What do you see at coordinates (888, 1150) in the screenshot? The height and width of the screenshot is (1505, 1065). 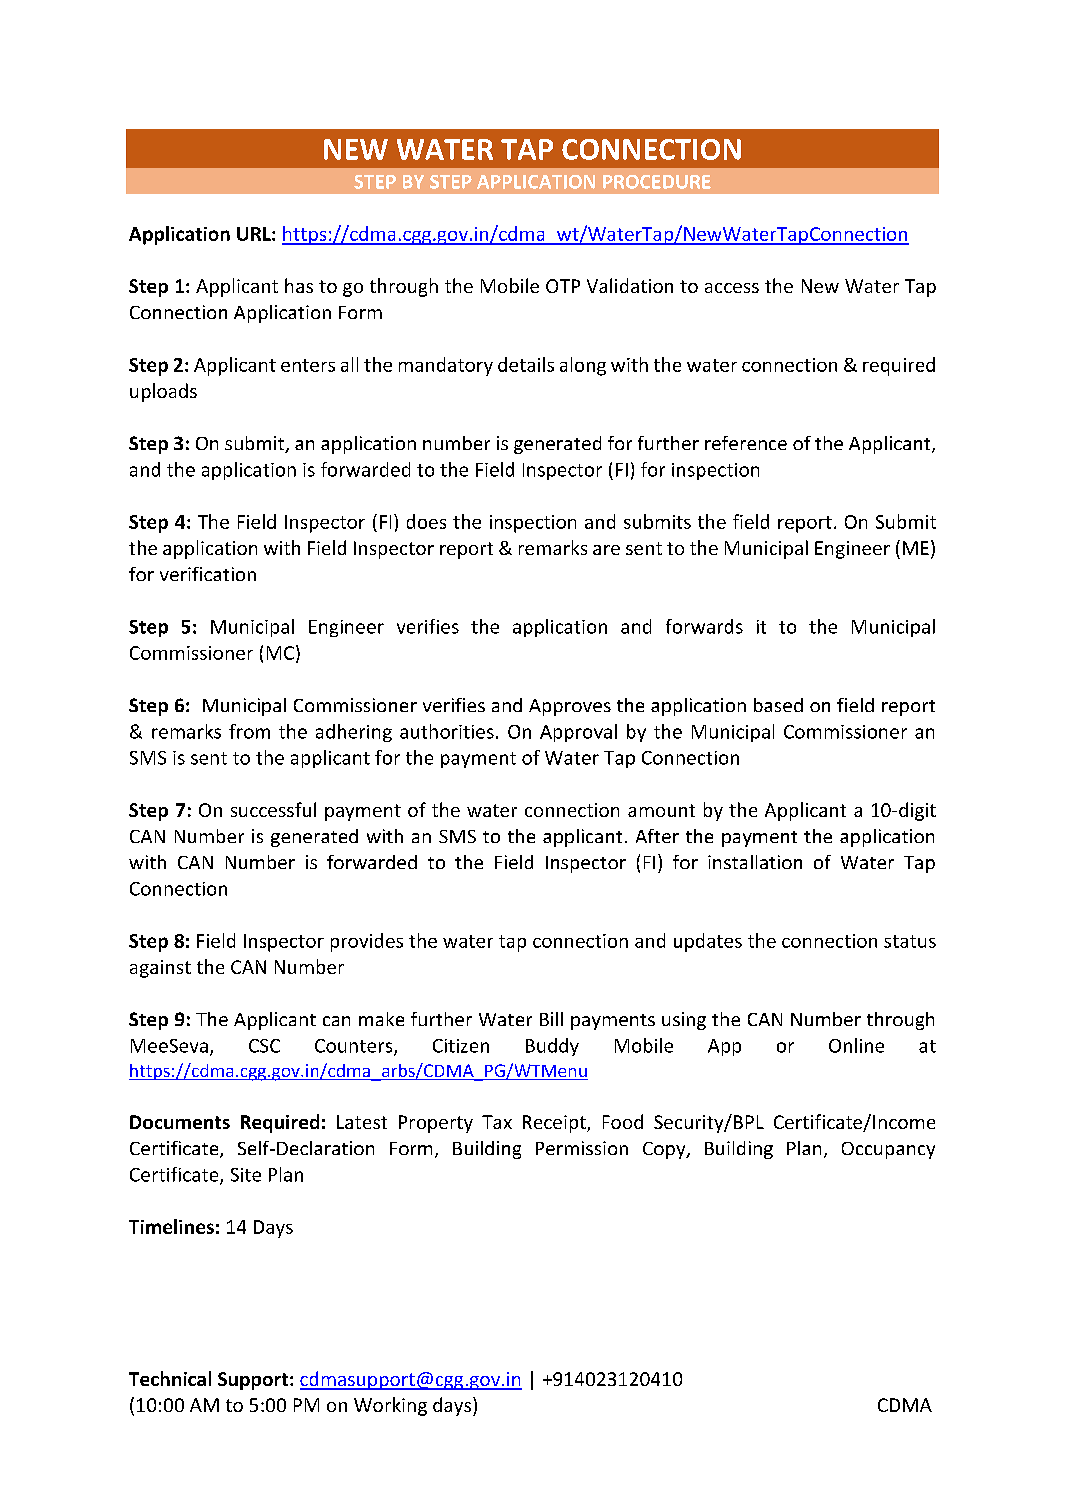 I see `Occupancy` at bounding box center [888, 1150].
